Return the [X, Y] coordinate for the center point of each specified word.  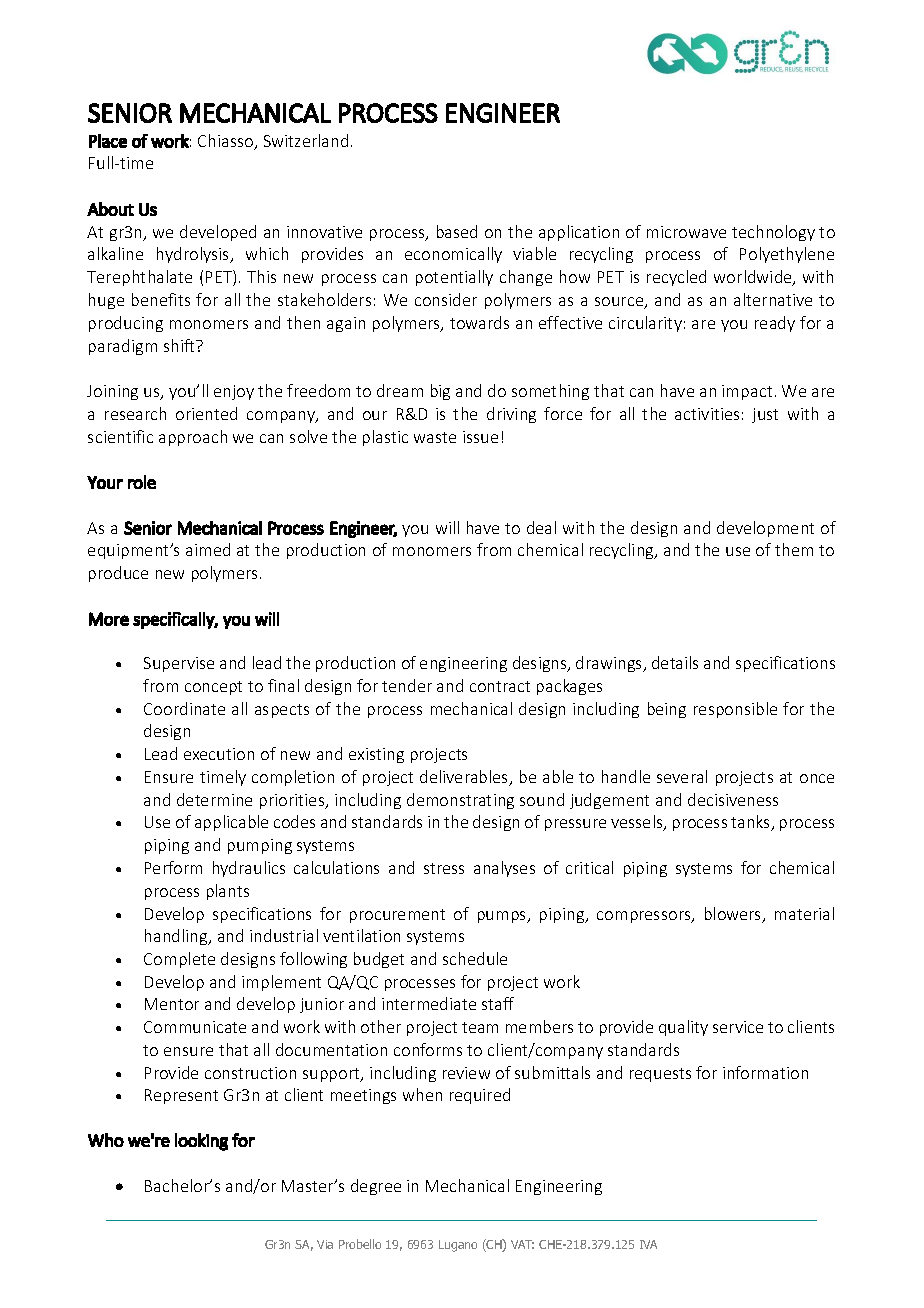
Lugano [458, 1246]
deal [541, 527]
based [457, 231]
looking [201, 1142]
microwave [686, 232]
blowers [734, 915]
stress [444, 868]
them [794, 549]
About [110, 209]
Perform [173, 867]
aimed [208, 549]
